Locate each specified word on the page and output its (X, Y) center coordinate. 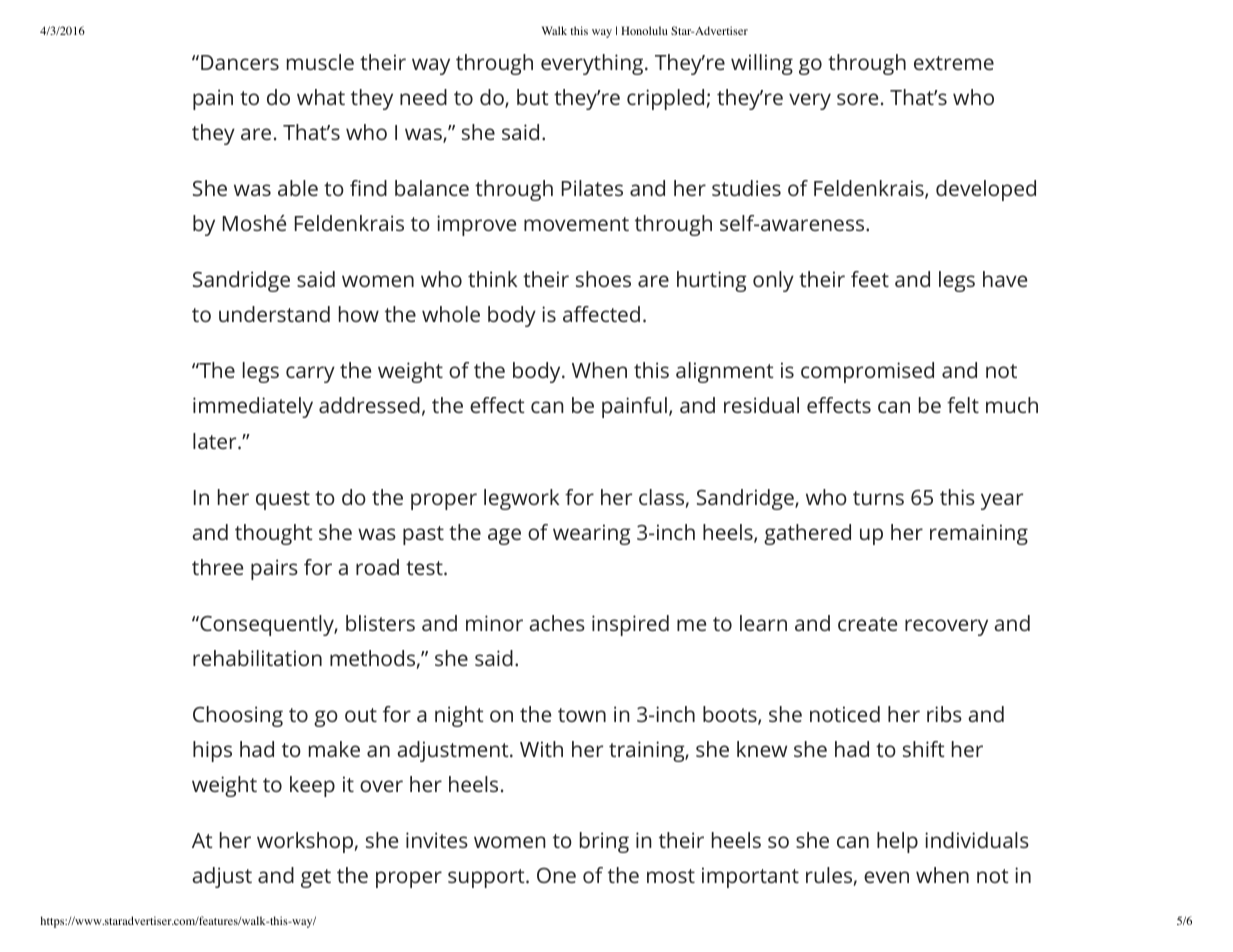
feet (870, 279)
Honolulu (644, 30)
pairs (274, 569)
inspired (630, 625)
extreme (954, 63)
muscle (320, 62)
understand (274, 314)
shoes (603, 279)
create (867, 624)
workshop (305, 842)
